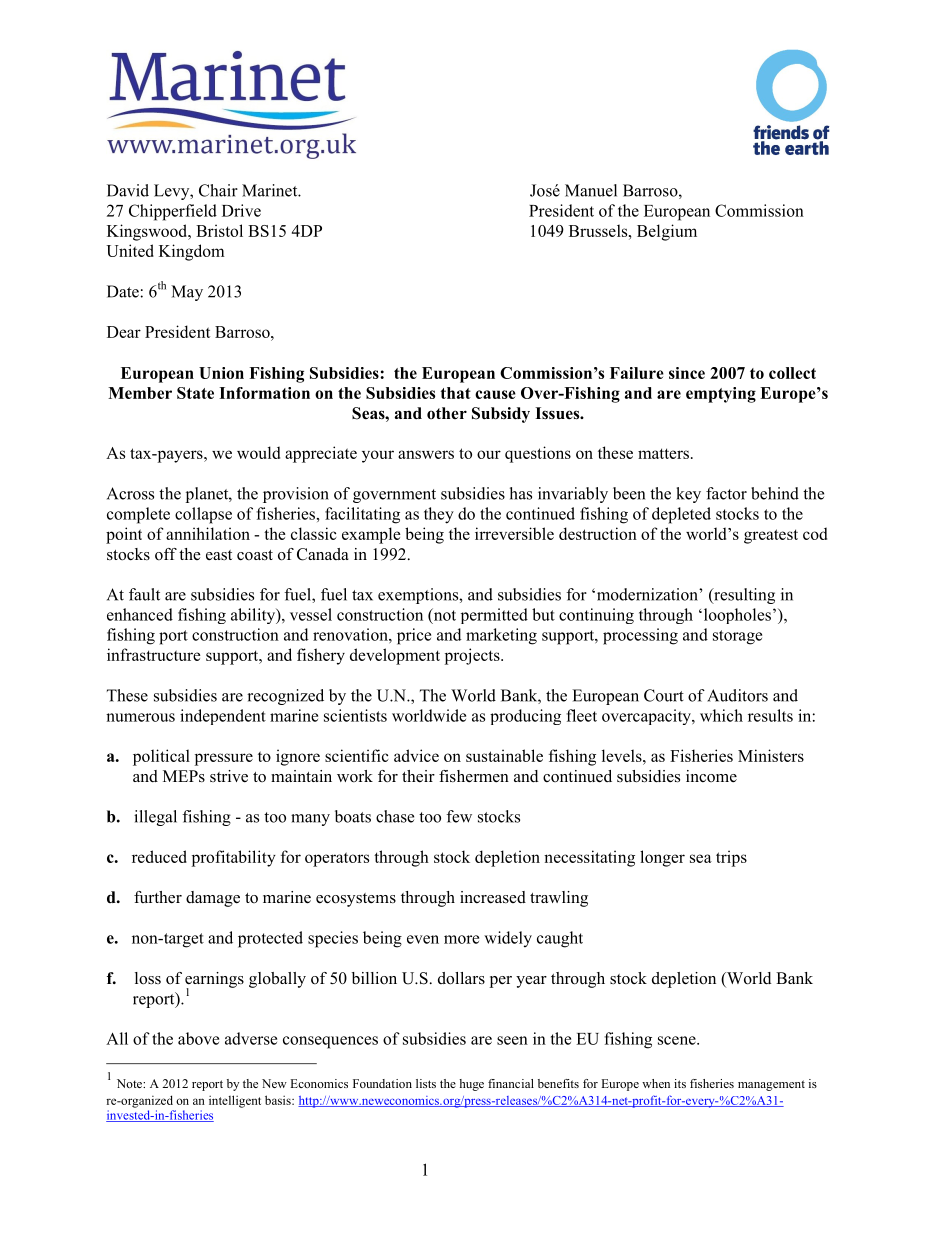 This screenshot has width=952, height=1233. What do you see at coordinates (235, 1101) in the screenshot?
I see `intelligent` at bounding box center [235, 1101].
